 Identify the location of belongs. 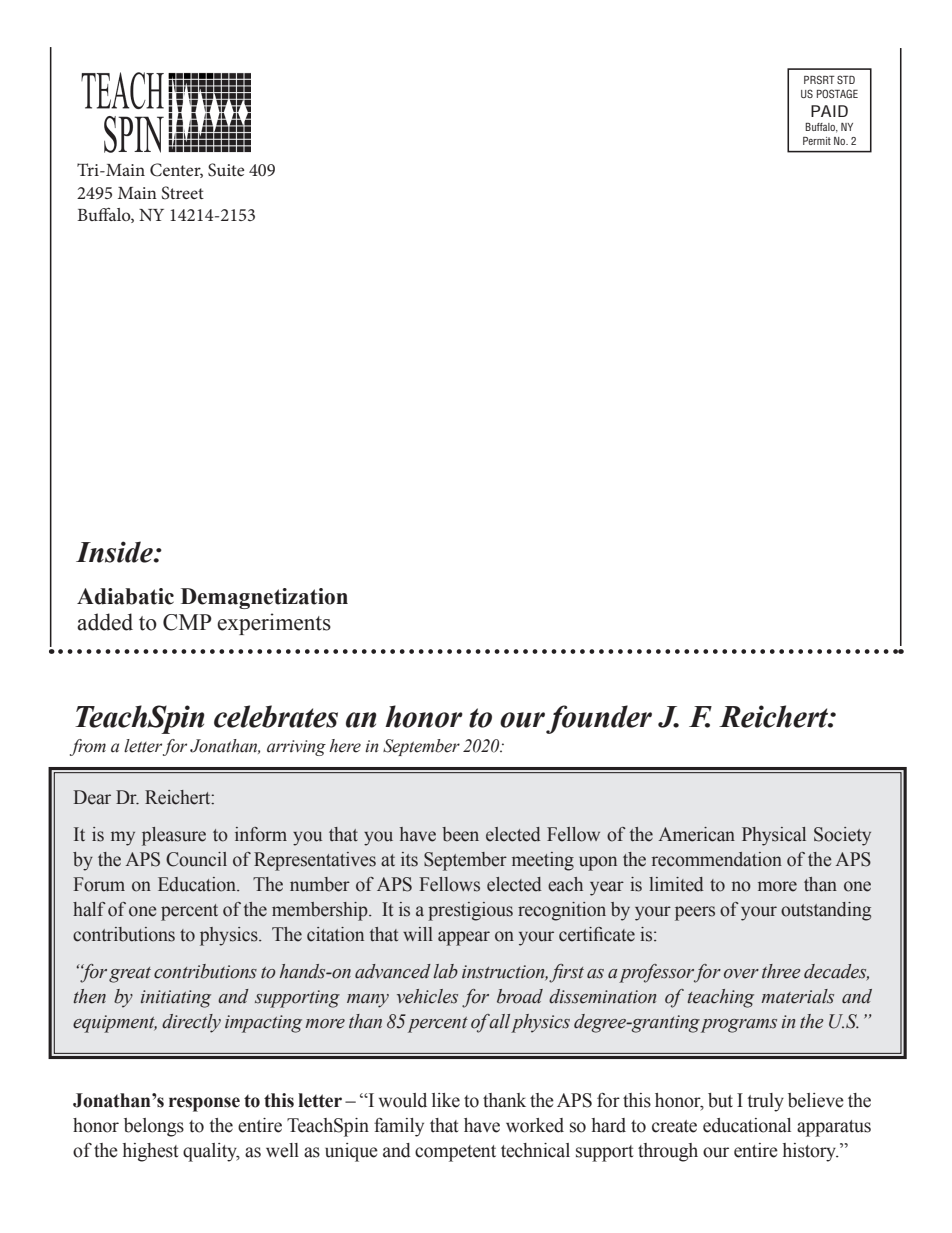
(154, 1127).
